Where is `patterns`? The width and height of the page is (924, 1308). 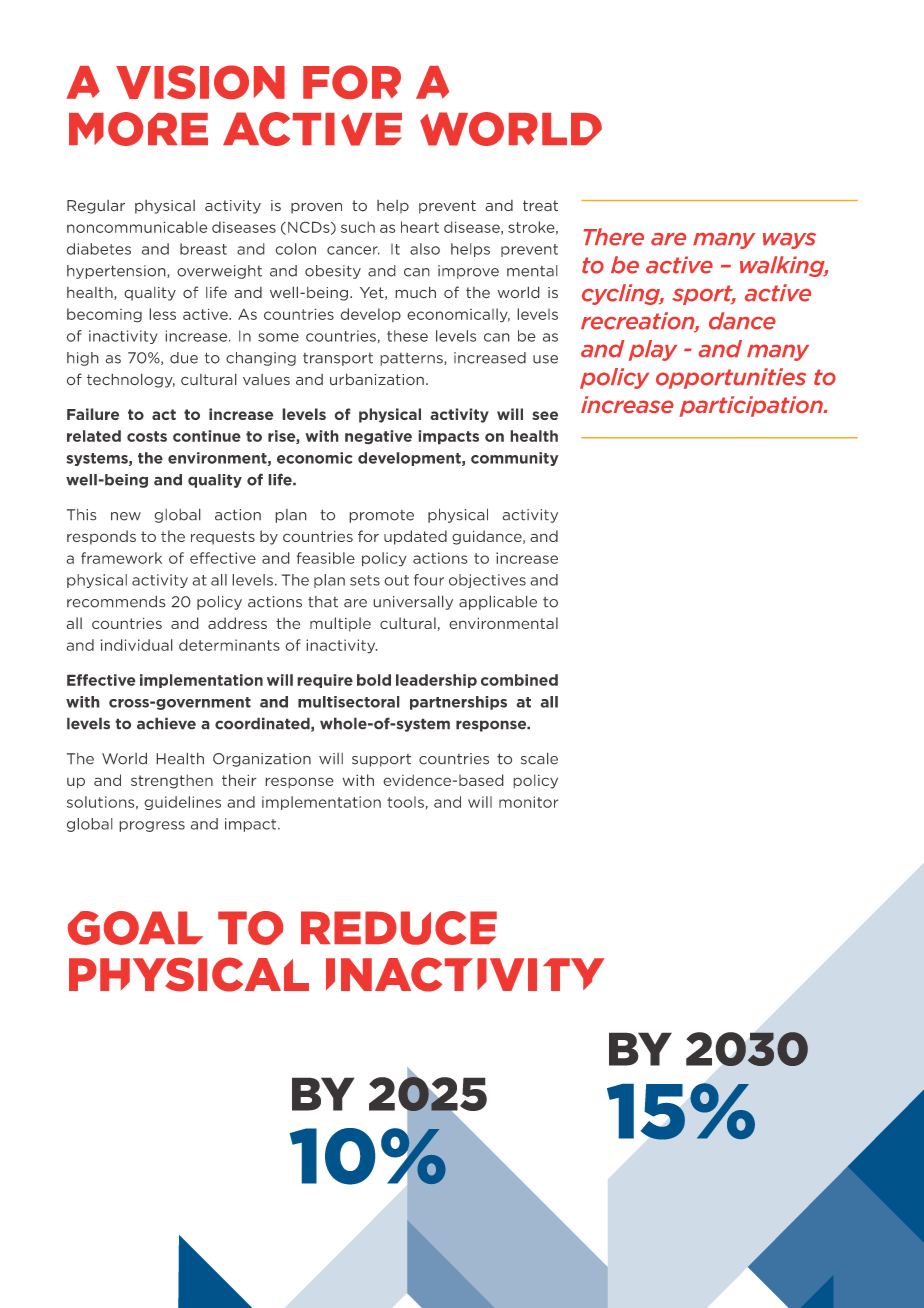
patterns is located at coordinates (412, 359).
